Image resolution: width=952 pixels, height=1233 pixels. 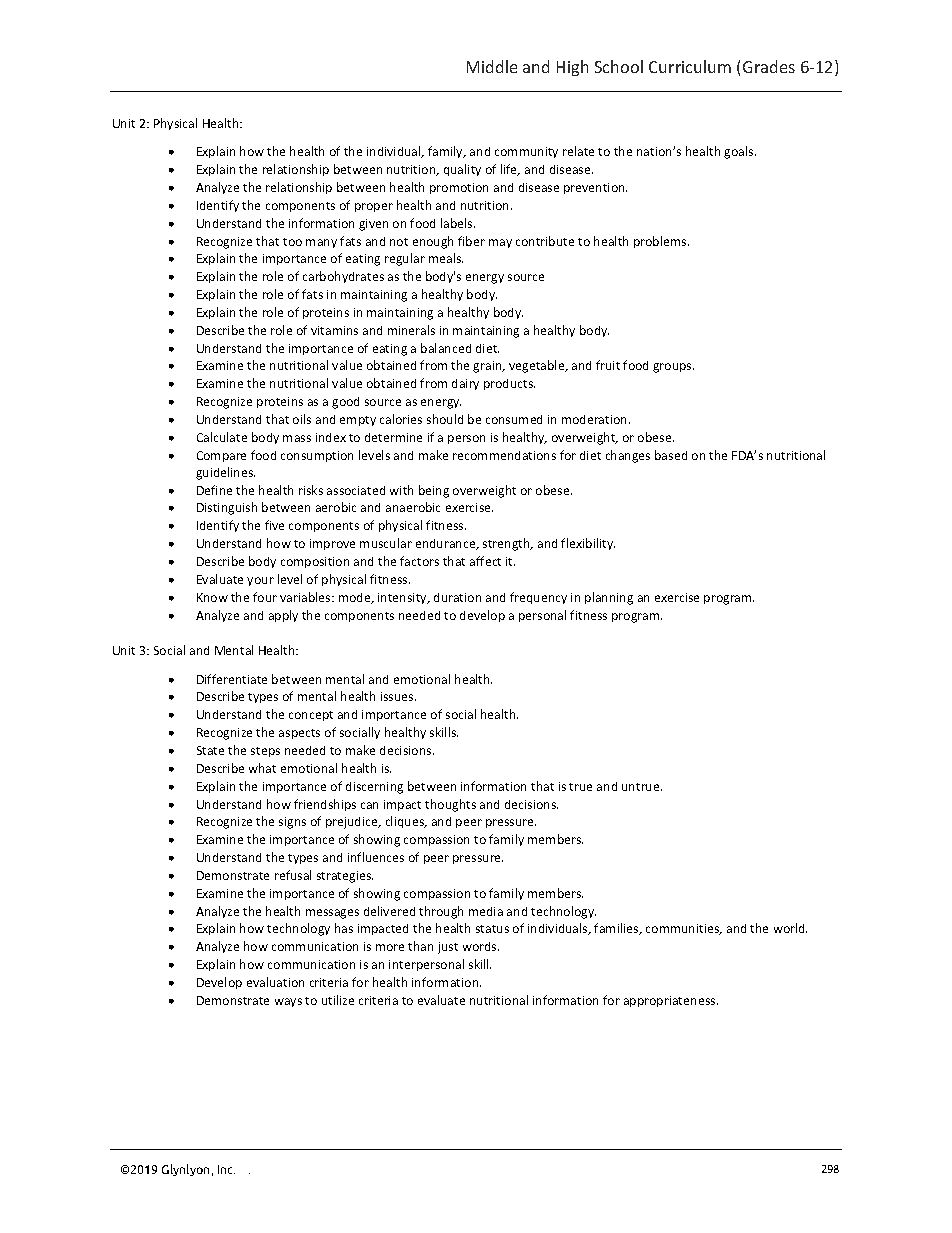 I want to click on media, so click(x=486, y=911).
